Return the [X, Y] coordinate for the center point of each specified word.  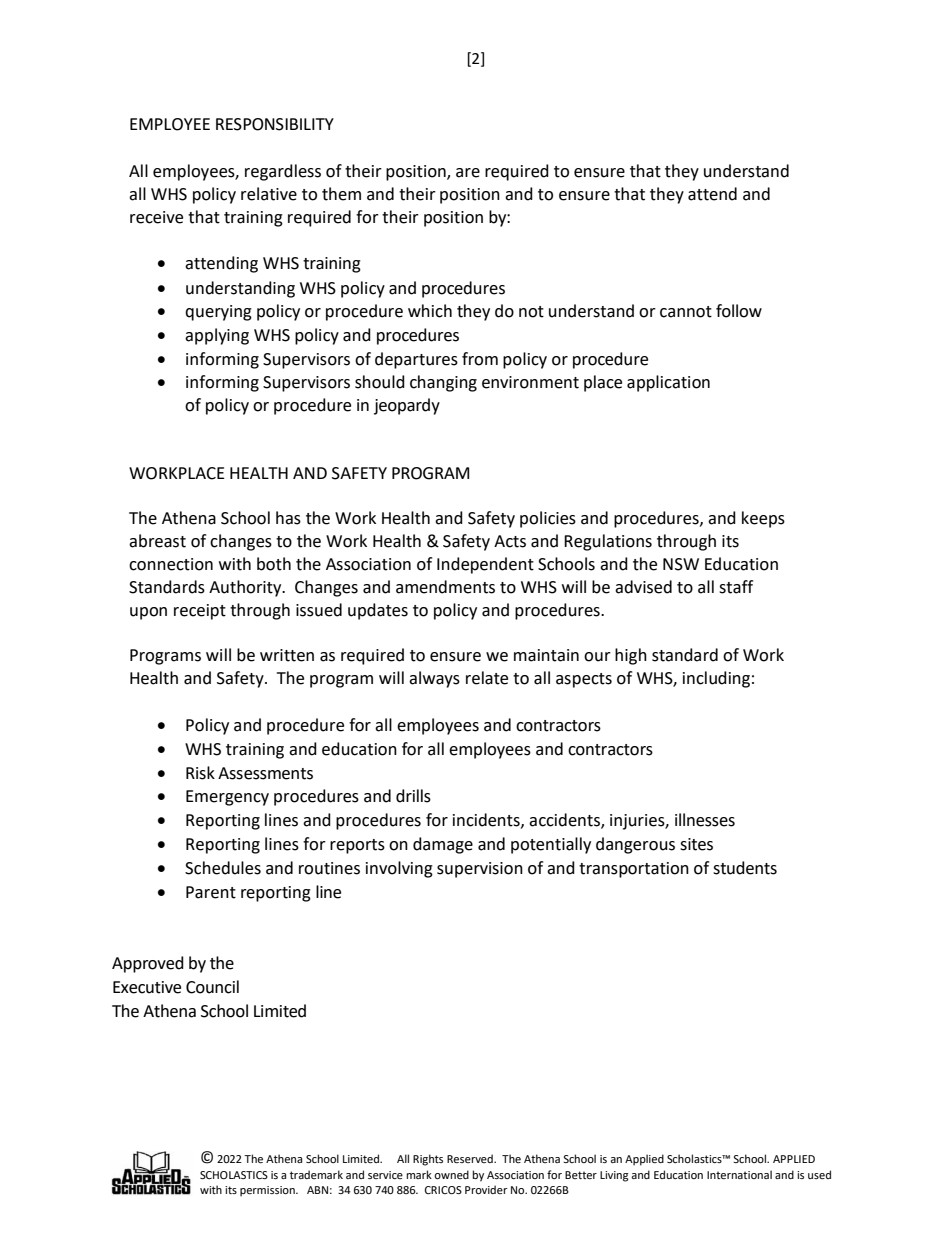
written [287, 655]
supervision [480, 870]
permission [268, 1191]
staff [736, 587]
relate [487, 678]
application [668, 383]
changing [443, 383]
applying [217, 336]
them [341, 194]
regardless [283, 172]
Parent [211, 892]
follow [739, 311]
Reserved [471, 1158]
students [745, 868]
